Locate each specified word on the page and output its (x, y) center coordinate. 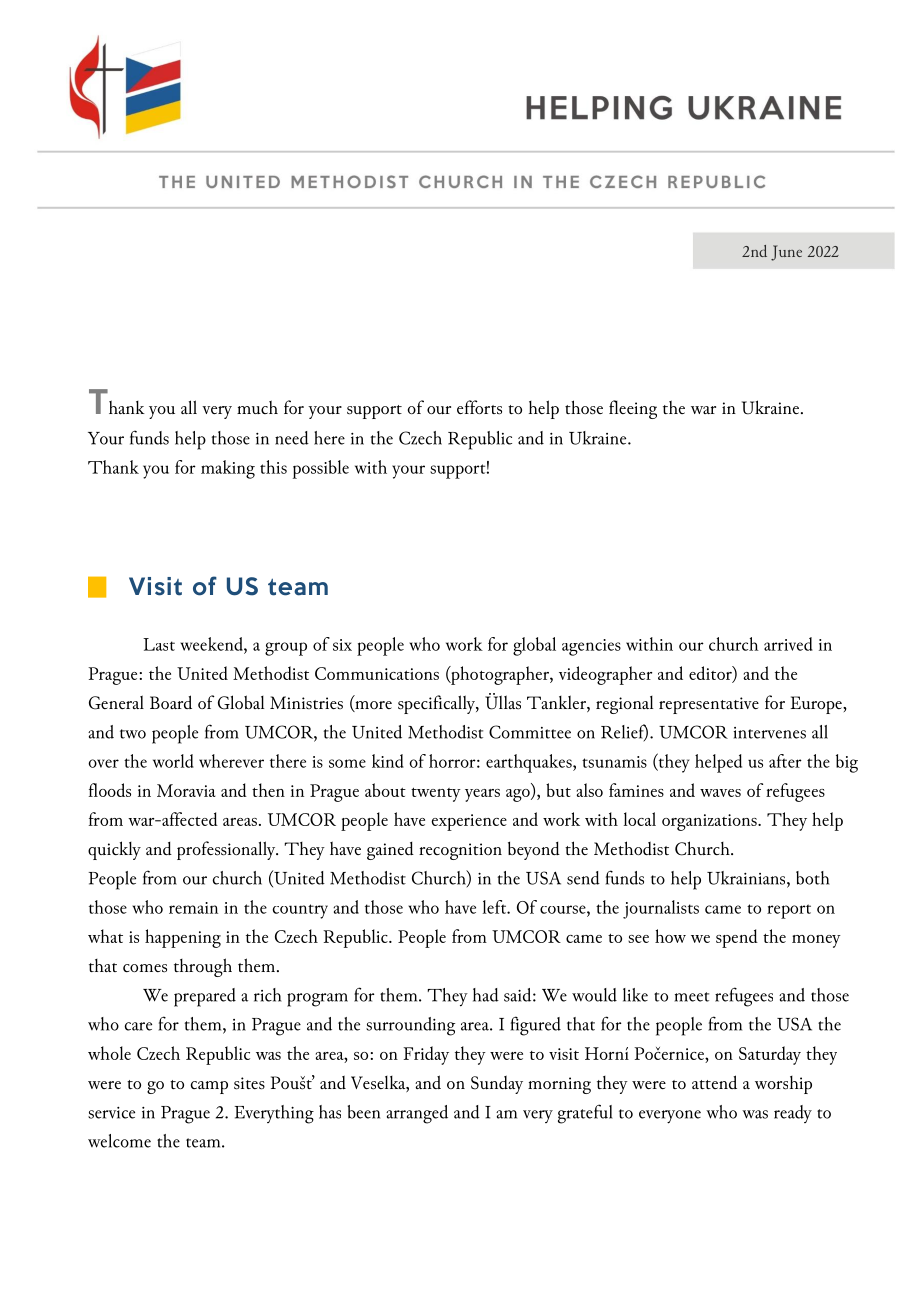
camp (209, 1087)
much (257, 407)
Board (171, 702)
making (228, 469)
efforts (479, 407)
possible (321, 469)
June (786, 253)
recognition (460, 851)
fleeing (633, 409)
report (789, 911)
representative (709, 705)
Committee (530, 732)
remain (193, 908)
